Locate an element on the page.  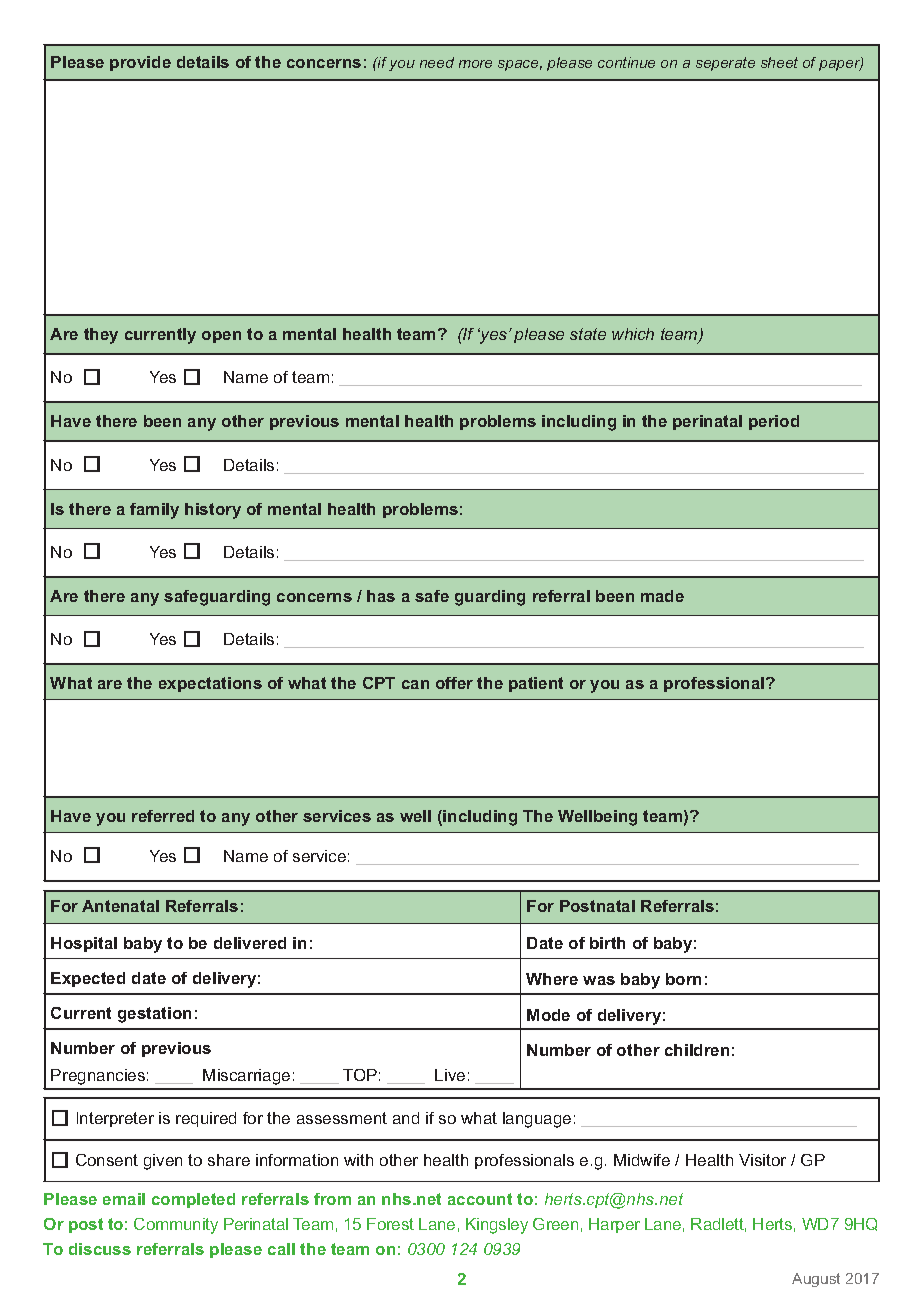
made is located at coordinates (662, 596).
